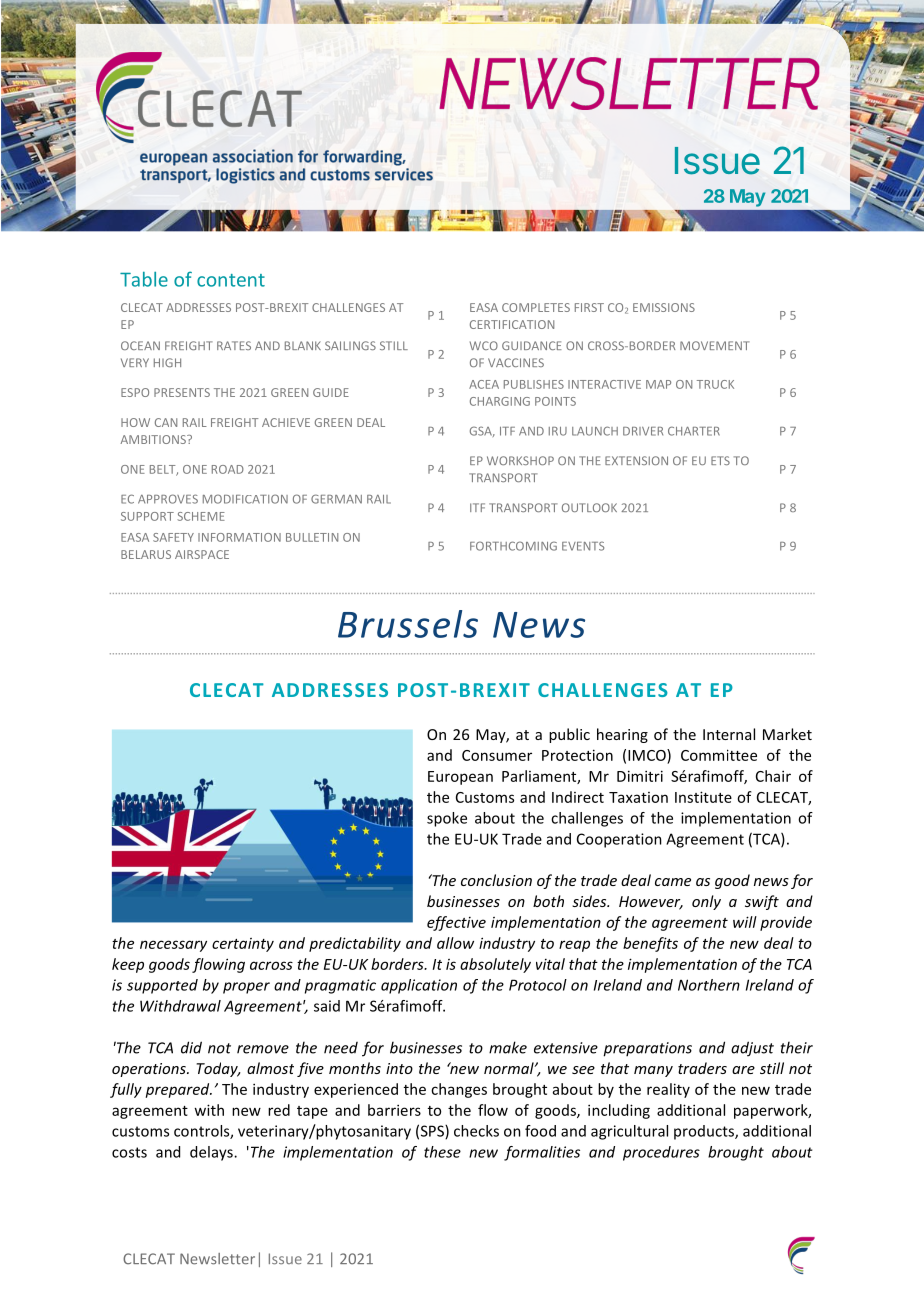 The height and width of the screenshot is (1309, 924). I want to click on CERTIFICATION, so click(512, 324).
